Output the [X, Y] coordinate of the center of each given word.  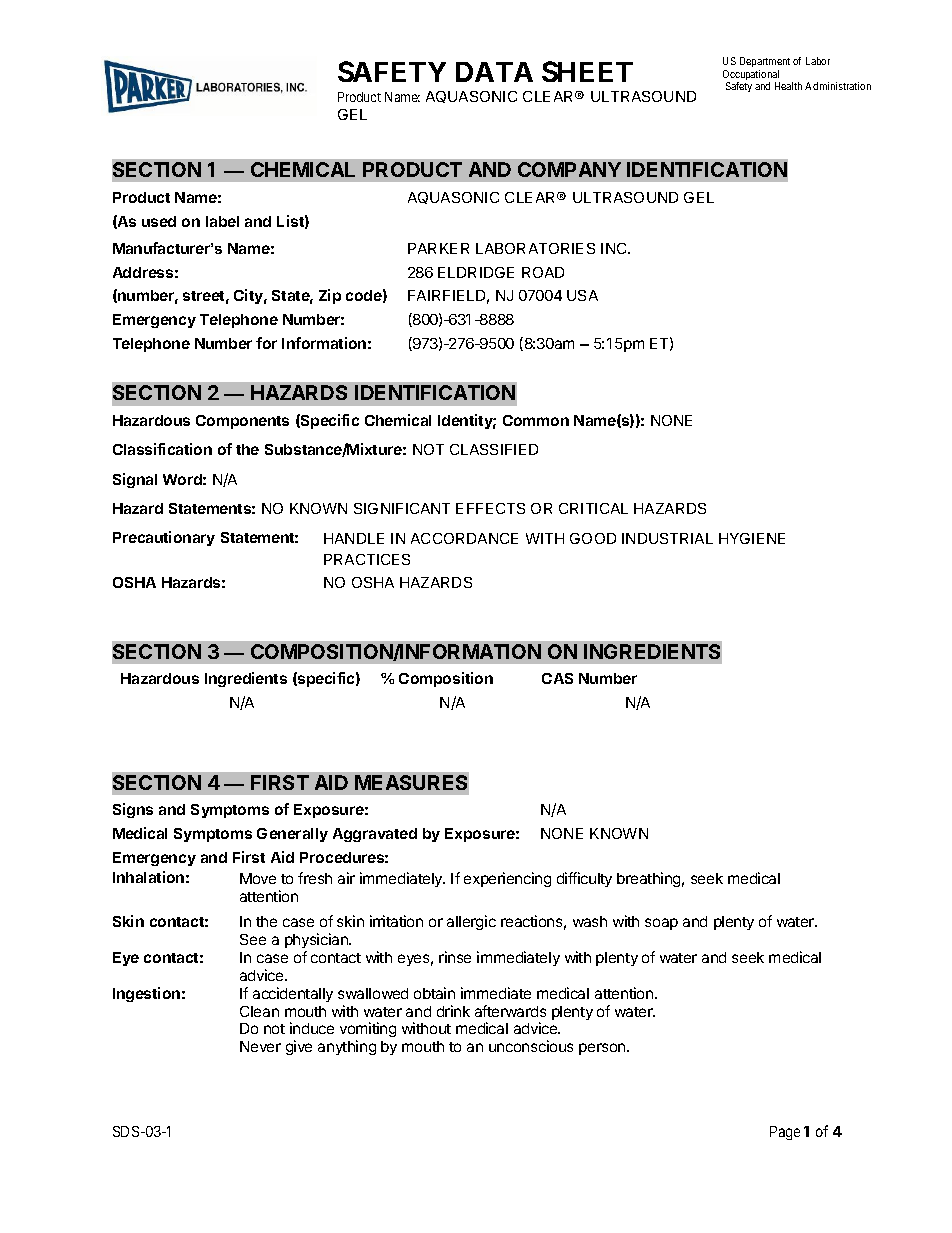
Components [242, 422]
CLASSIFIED [494, 449]
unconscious [531, 1046]
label [222, 221]
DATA [494, 72]
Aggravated [375, 835]
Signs [133, 810]
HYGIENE [752, 538]
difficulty [584, 879]
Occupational [751, 76]
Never [260, 1046]
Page [785, 1133]
